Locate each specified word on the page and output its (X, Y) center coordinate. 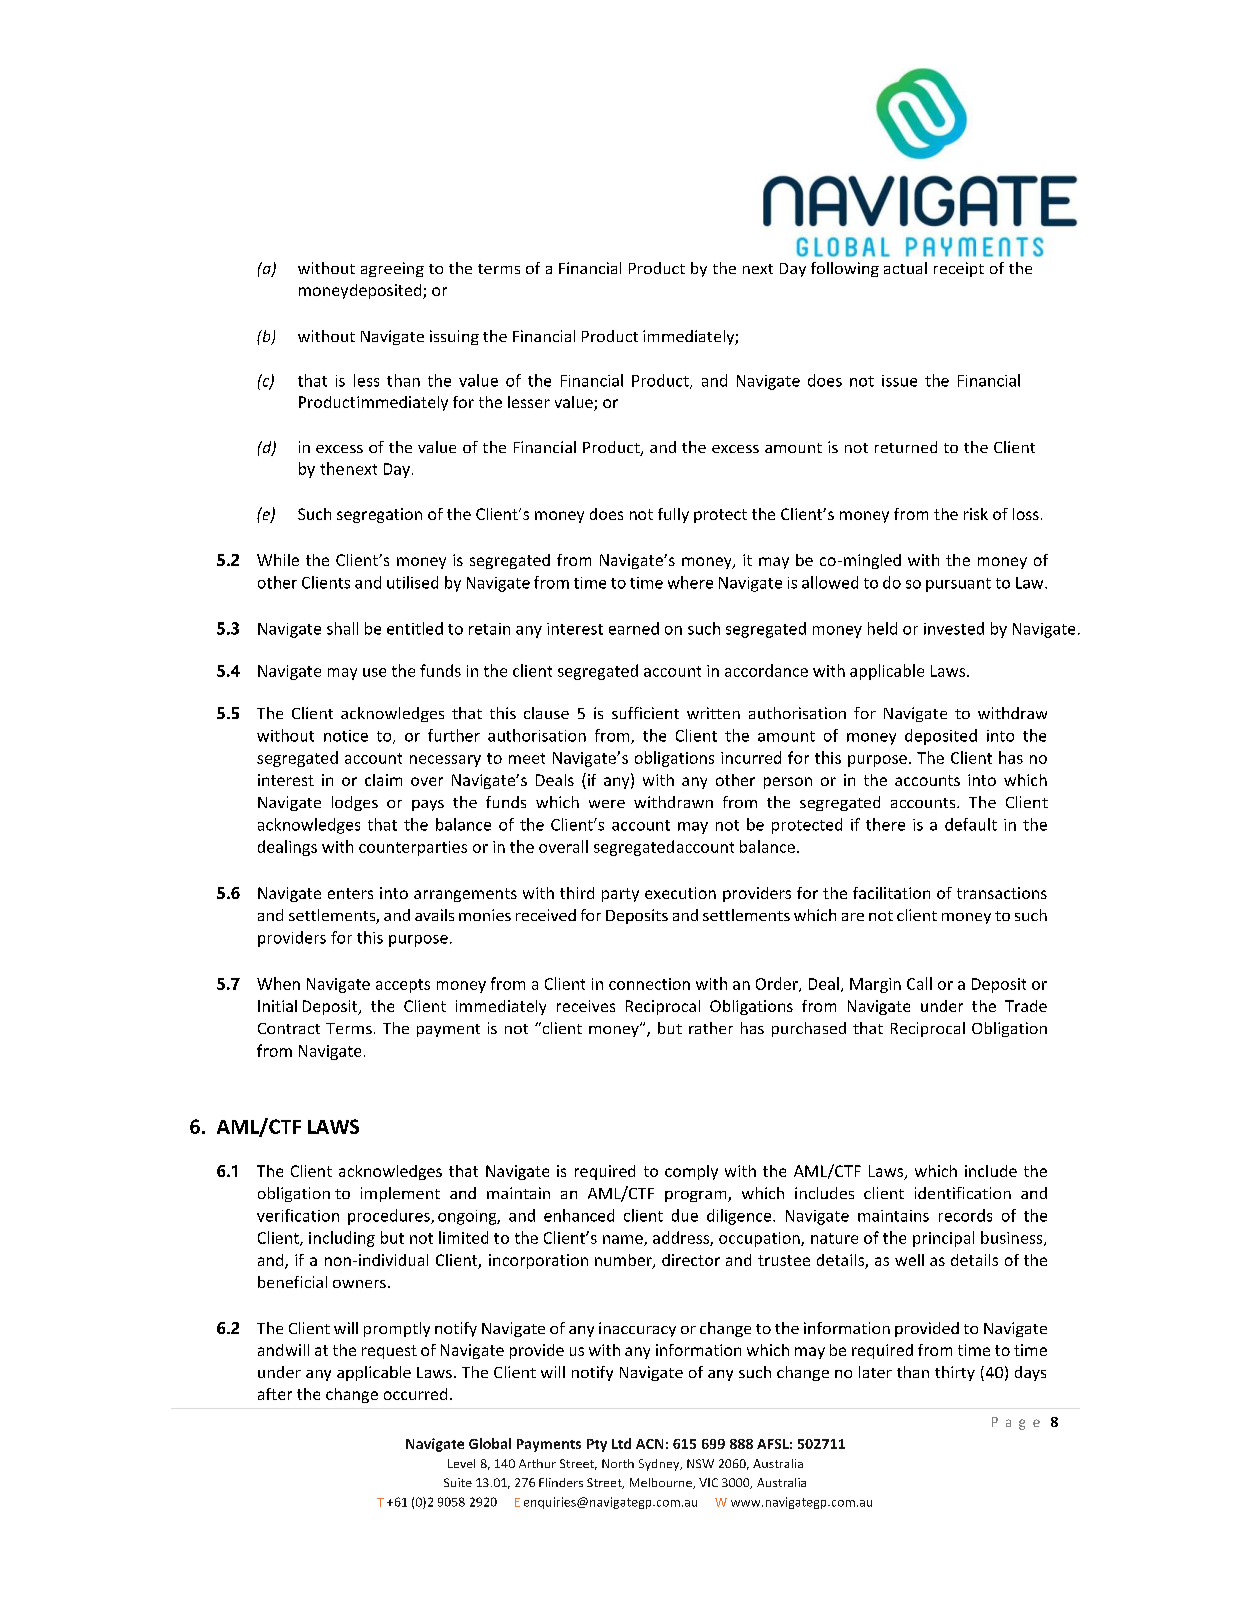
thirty (955, 1373)
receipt (959, 269)
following (845, 269)
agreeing (392, 269)
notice (346, 736)
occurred (415, 1394)
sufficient (645, 713)
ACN (649, 1444)
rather (711, 1028)
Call (919, 983)
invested (954, 628)
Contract (289, 1028)
